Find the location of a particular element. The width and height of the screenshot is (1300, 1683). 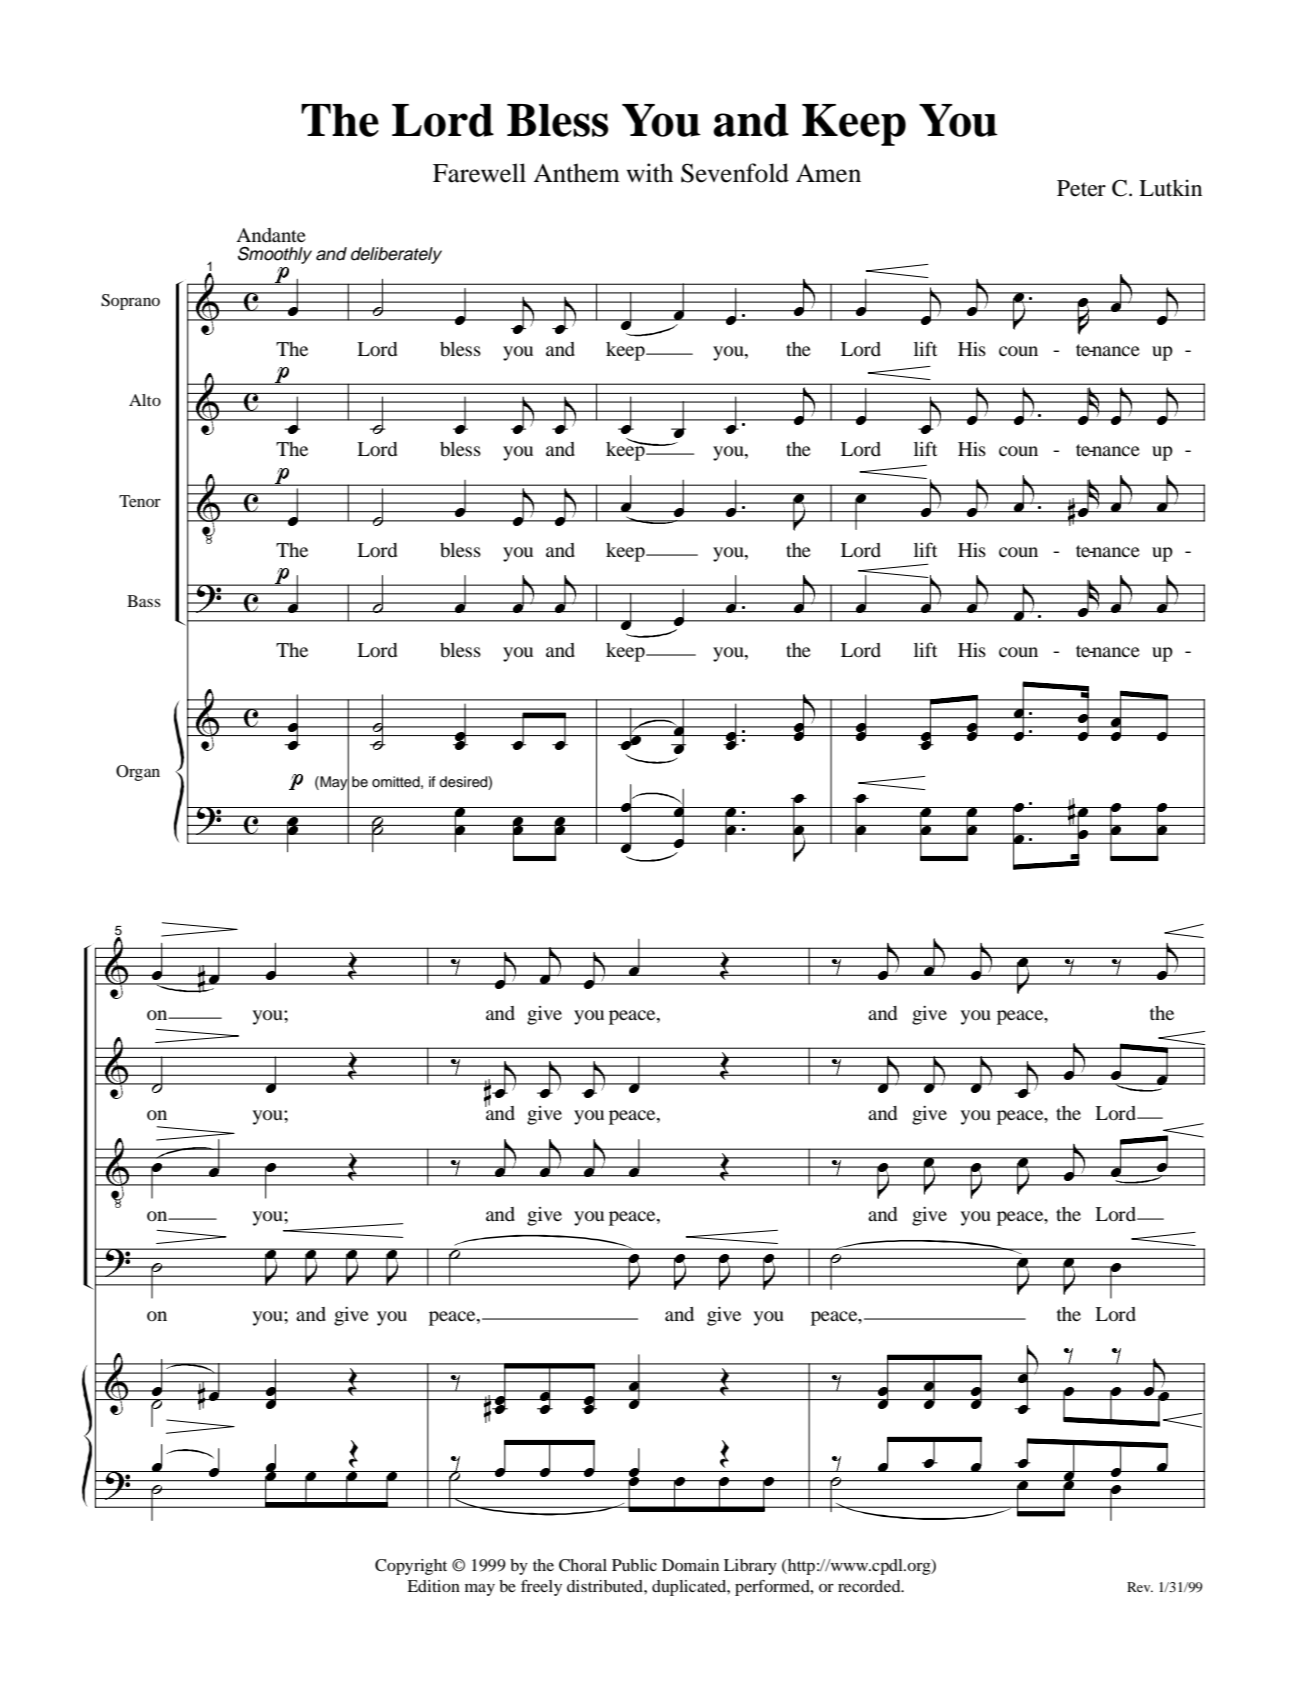

Rev is located at coordinates (1140, 1587).
